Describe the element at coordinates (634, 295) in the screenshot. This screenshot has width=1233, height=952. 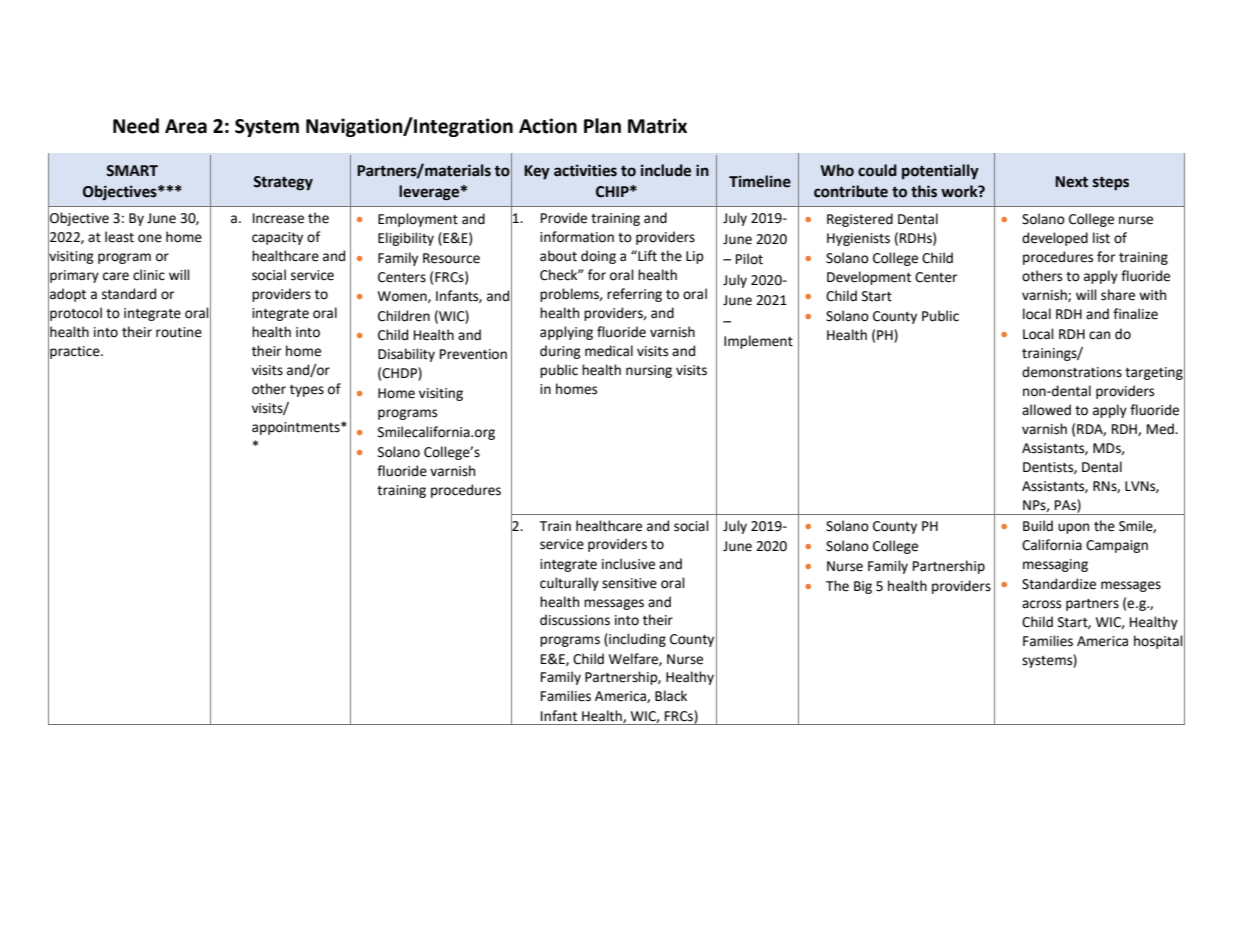
I see `referring` at that location.
